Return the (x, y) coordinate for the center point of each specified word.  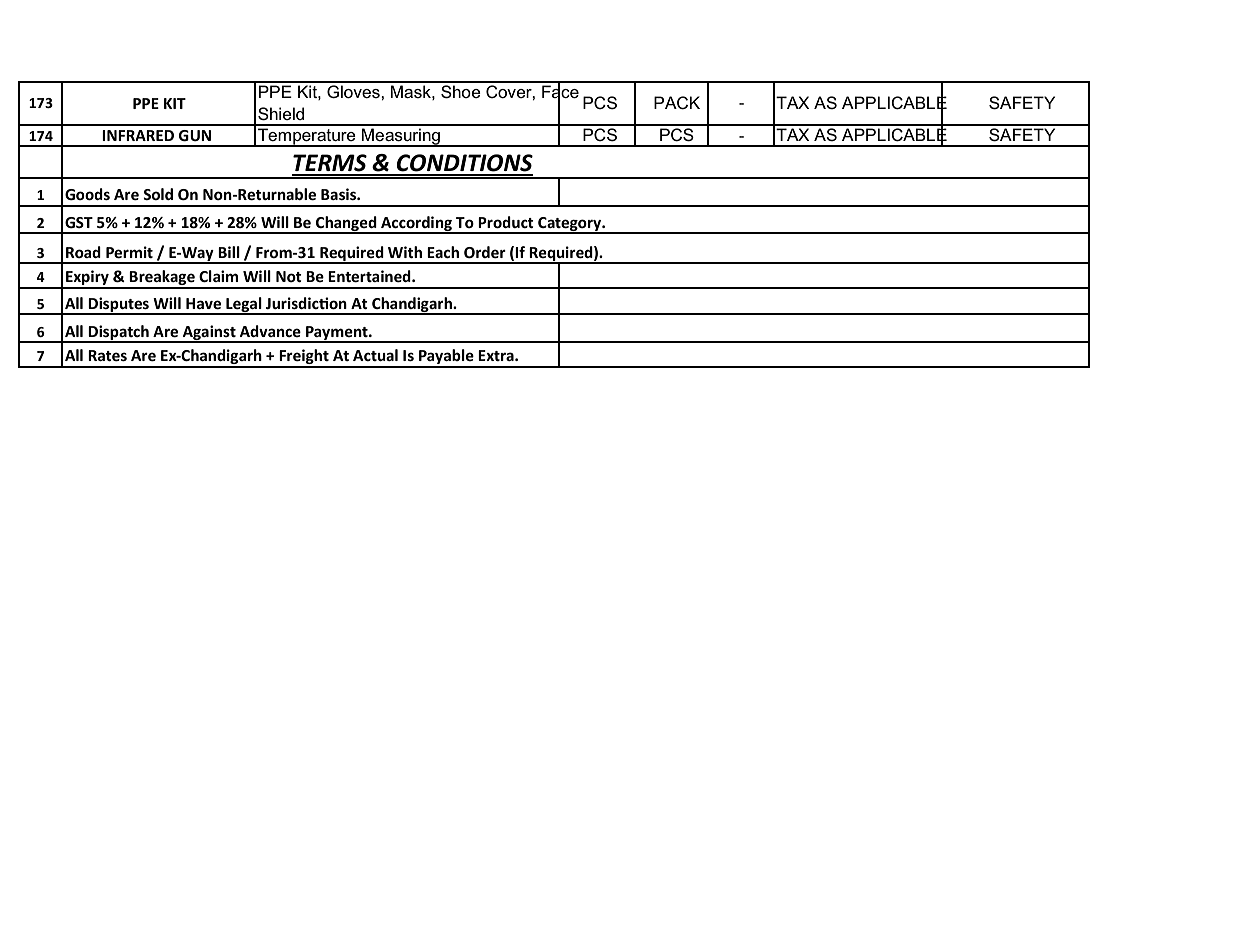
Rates (107, 355)
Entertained (370, 276)
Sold (158, 194)
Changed (346, 225)
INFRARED (138, 135)
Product (506, 222)
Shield (281, 114)
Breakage (162, 279)
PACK (677, 103)
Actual (375, 355)
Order (485, 252)
